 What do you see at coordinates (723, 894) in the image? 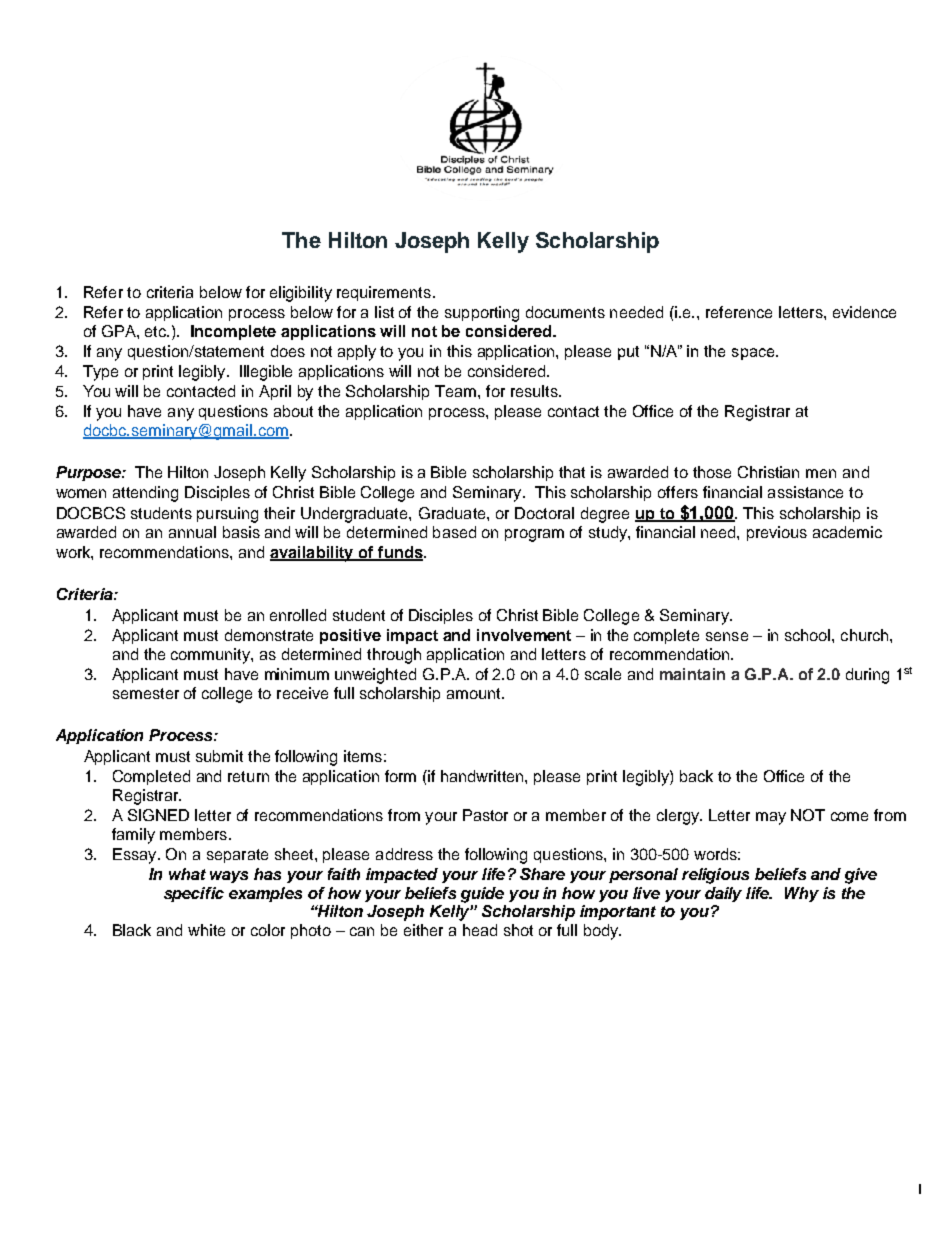
I see `daily` at bounding box center [723, 894].
